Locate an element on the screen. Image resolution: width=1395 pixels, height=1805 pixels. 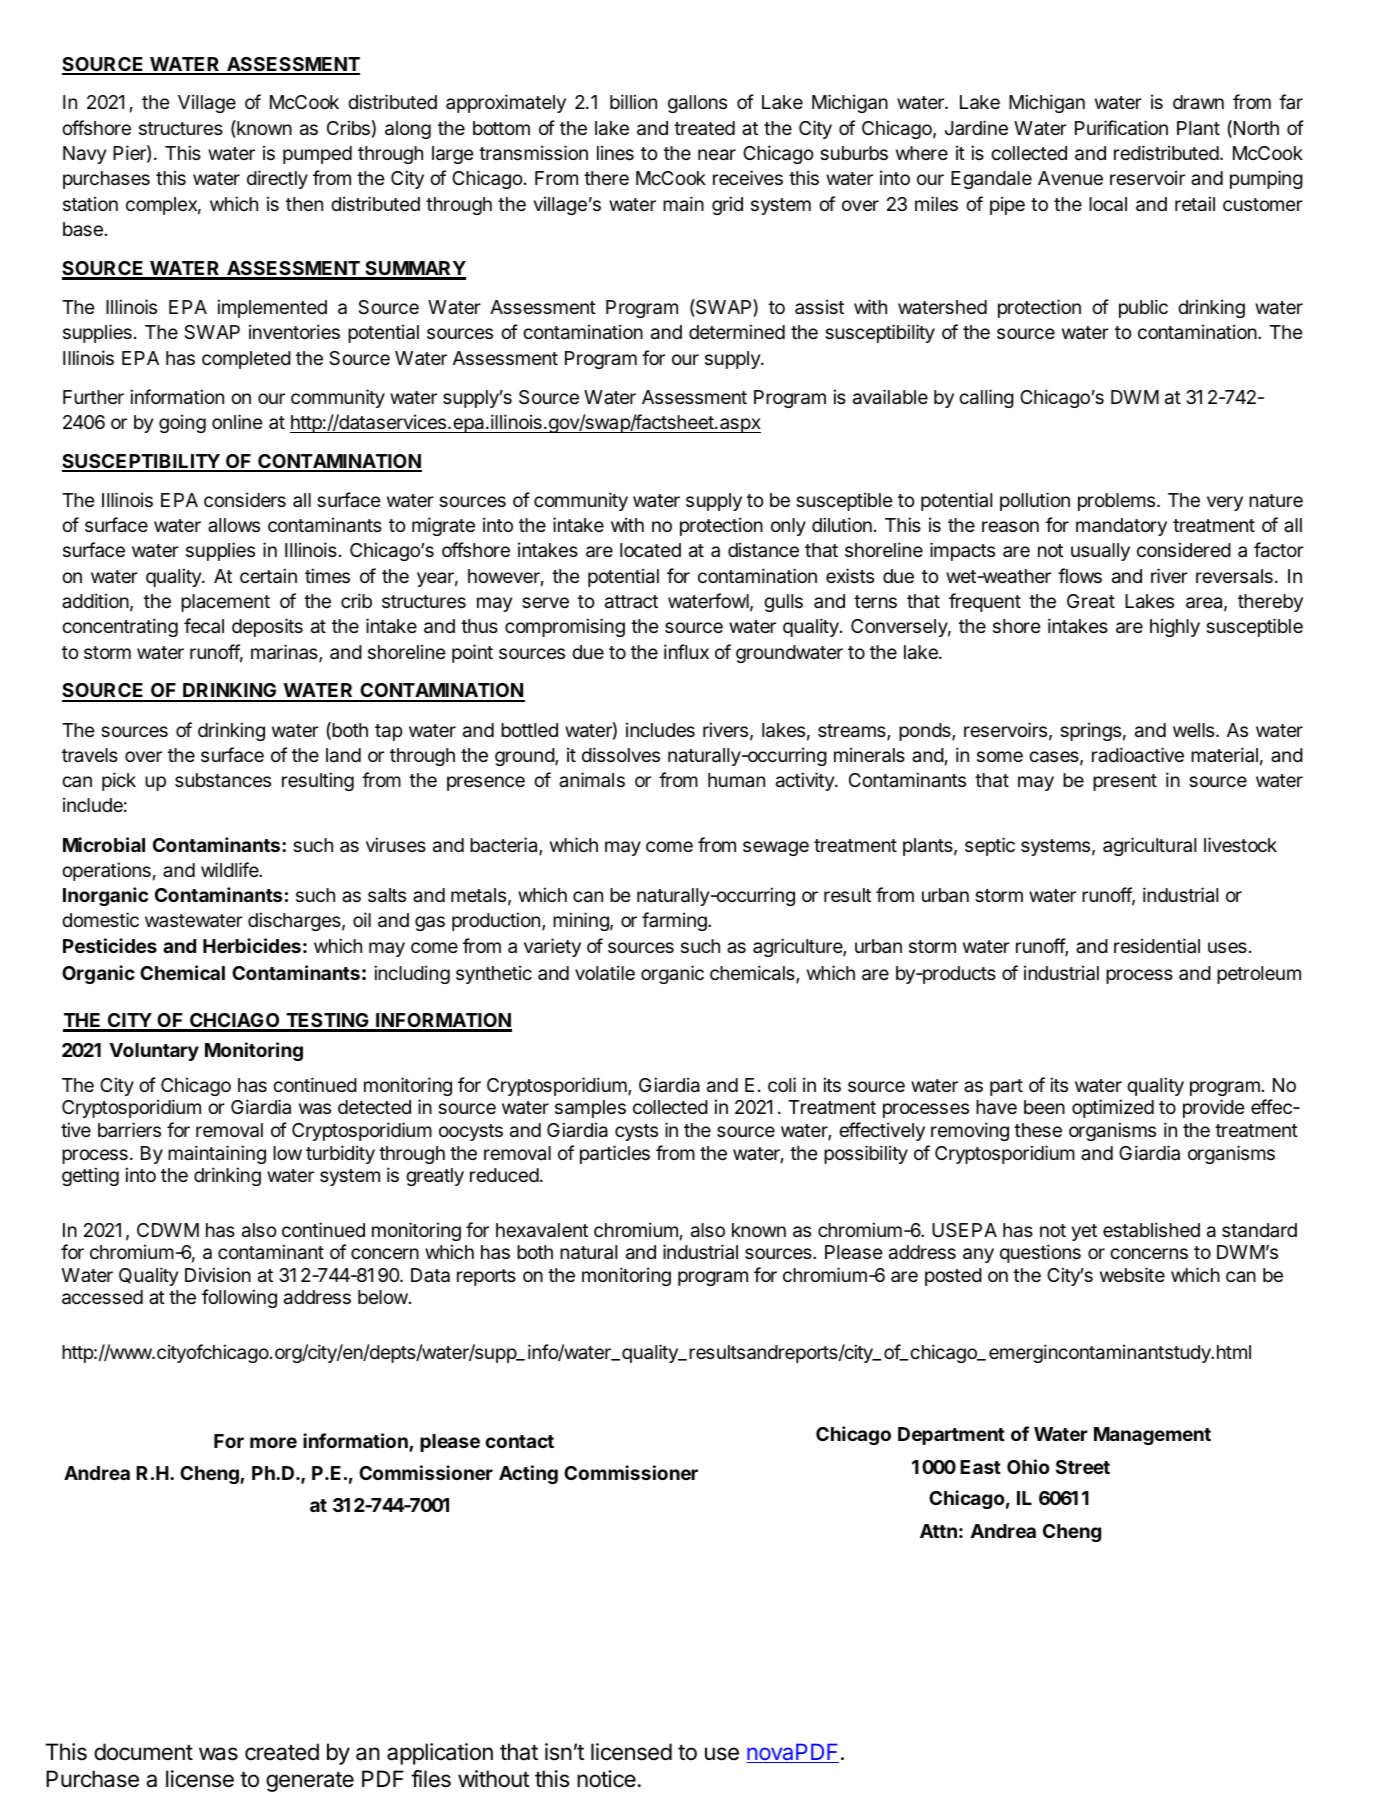
following is located at coordinates (239, 1298).
